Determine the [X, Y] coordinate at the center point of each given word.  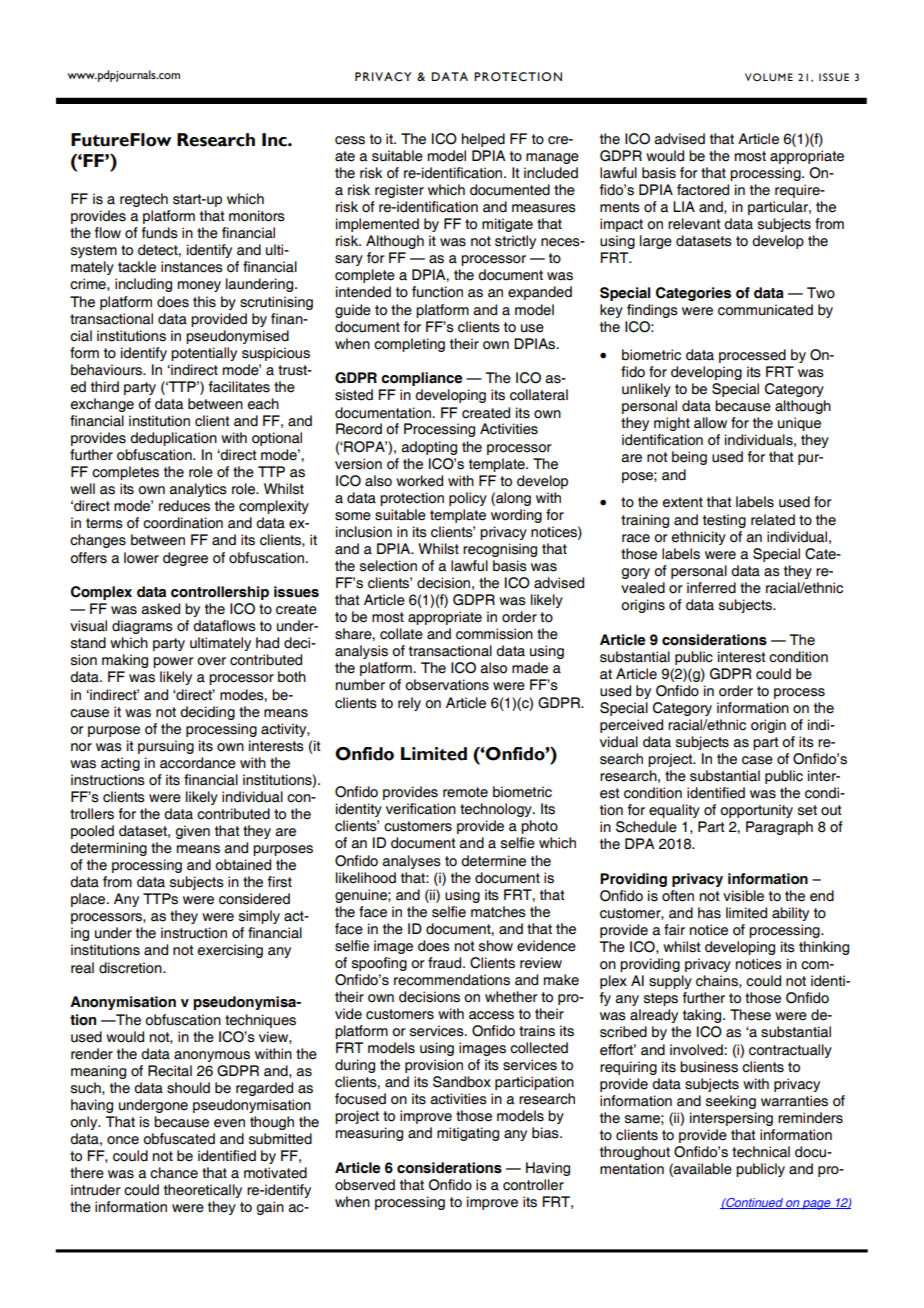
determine [493, 861]
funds [159, 233]
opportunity [756, 811]
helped [483, 140]
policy [468, 499]
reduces [184, 506]
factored [703, 190]
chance [174, 1173]
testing [724, 521]
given [193, 832]
